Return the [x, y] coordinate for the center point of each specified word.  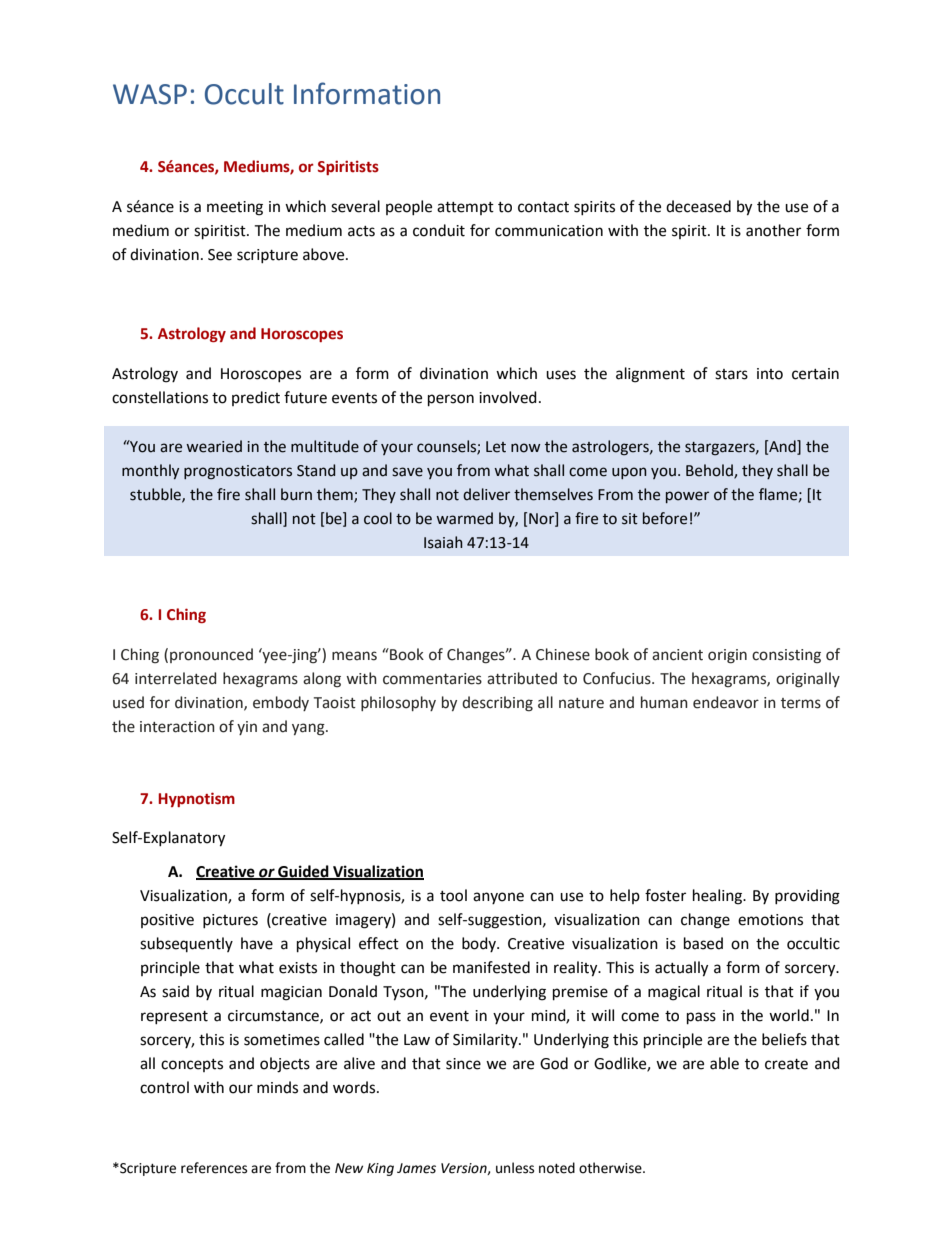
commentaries [432, 679]
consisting [786, 656]
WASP [150, 94]
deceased [698, 206]
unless [515, 1168]
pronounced [211, 655]
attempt [465, 208]
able [724, 1063]
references [214, 1168]
